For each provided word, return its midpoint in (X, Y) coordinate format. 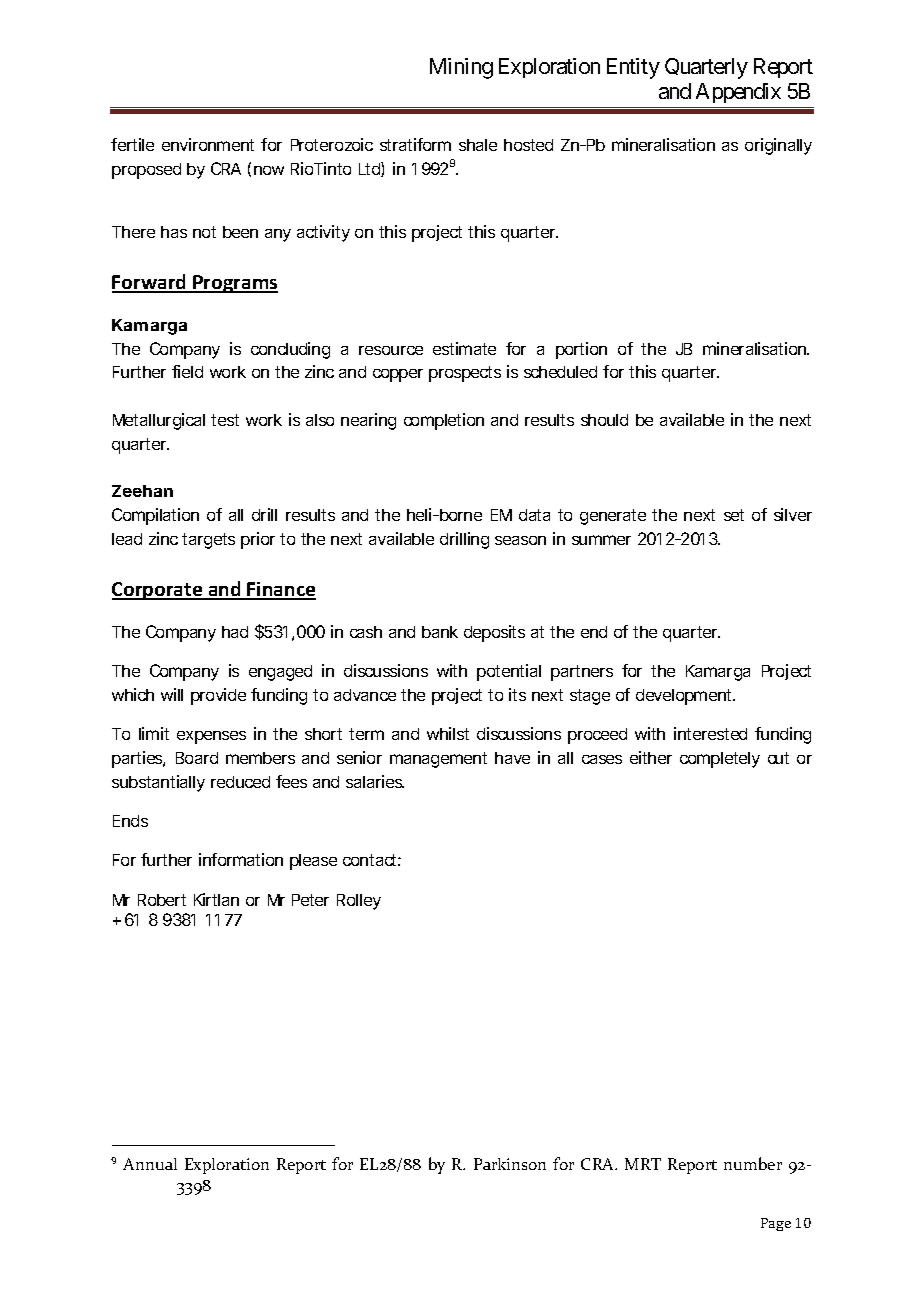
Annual (150, 1164)
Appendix (738, 93)
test (225, 420)
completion (444, 421)
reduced (240, 782)
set (734, 515)
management (438, 760)
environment (208, 144)
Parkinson (510, 1164)
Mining (461, 68)
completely (720, 760)
